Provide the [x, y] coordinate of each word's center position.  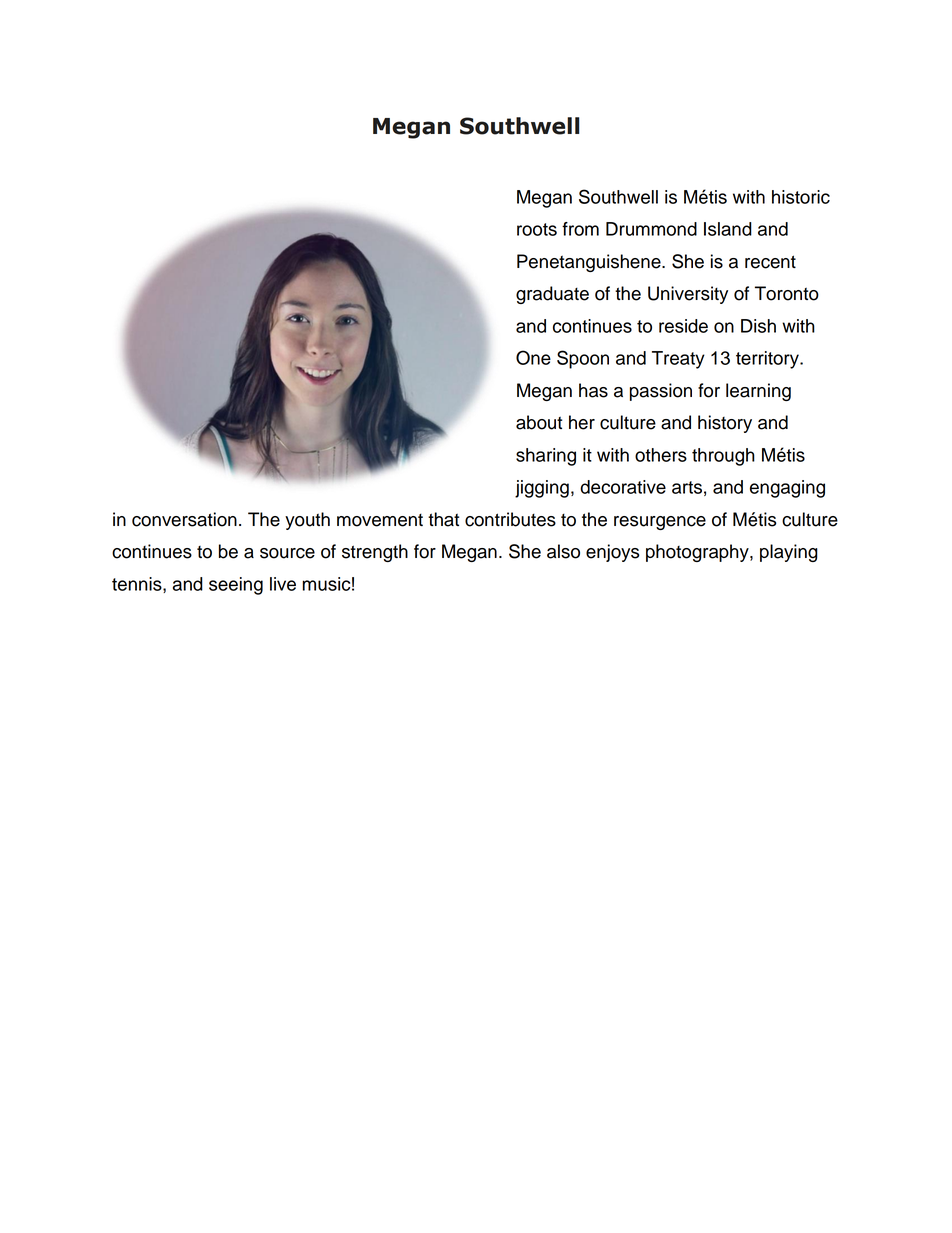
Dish [758, 326]
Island [728, 229]
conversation [184, 519]
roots [537, 229]
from [580, 229]
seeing [236, 586]
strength [375, 553]
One [533, 357]
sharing [546, 457]
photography [698, 553]
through [723, 457]
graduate [552, 295]
